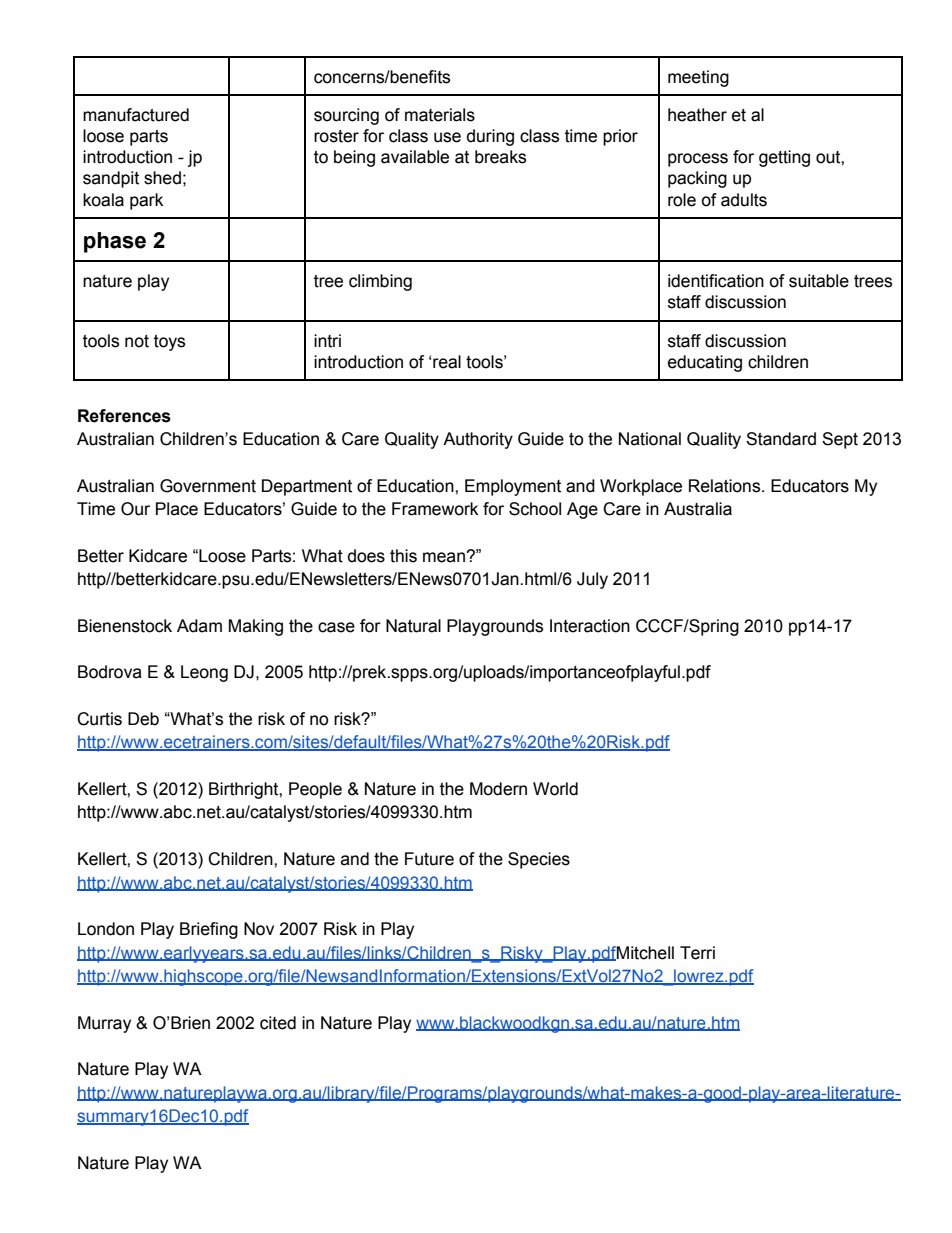 This page has width=952, height=1233. I want to click on manufactured, so click(136, 115).
